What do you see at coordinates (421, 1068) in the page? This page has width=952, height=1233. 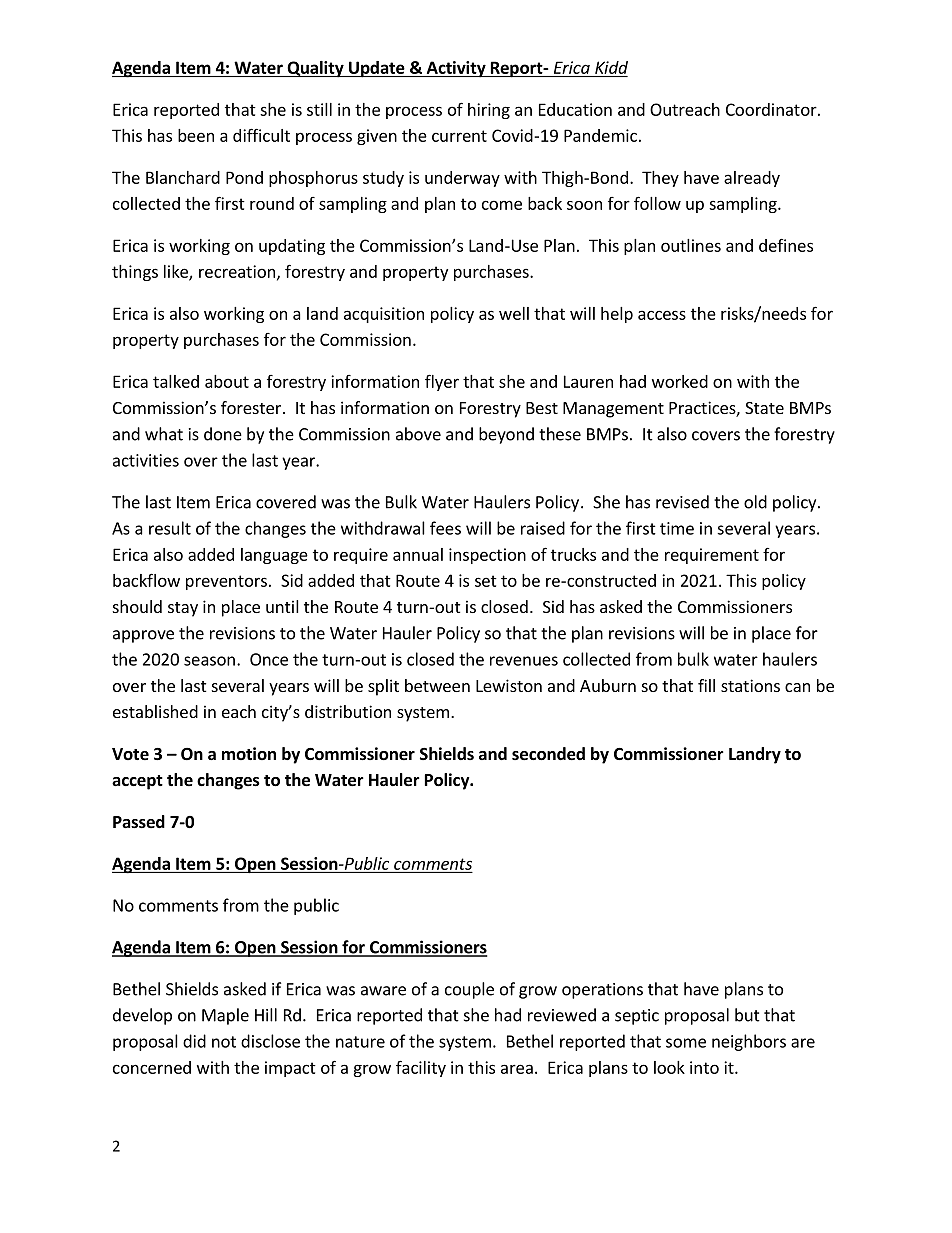 I see `facility` at bounding box center [421, 1068].
